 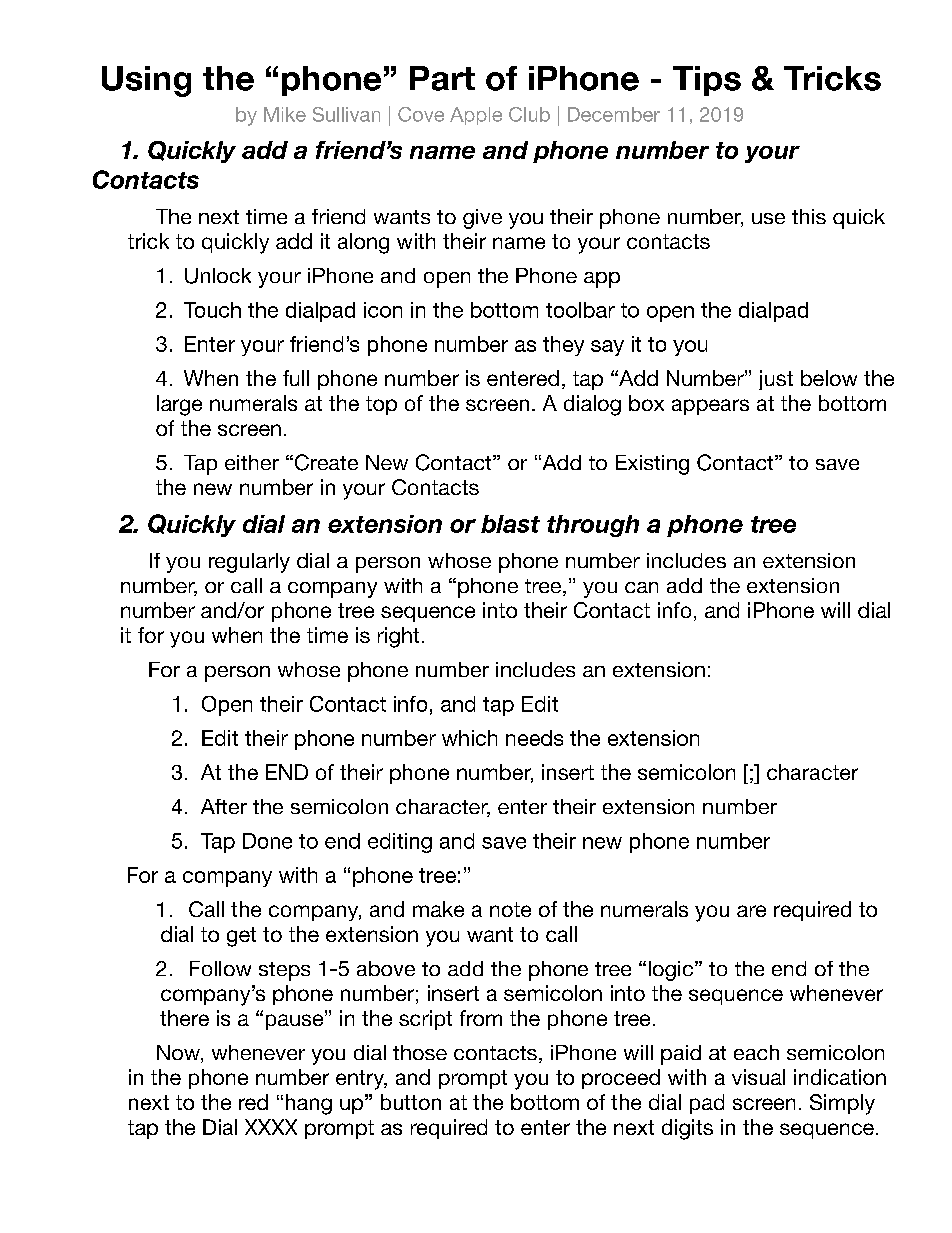 What do you see at coordinates (710, 407) in the screenshot?
I see `appears` at bounding box center [710, 407].
